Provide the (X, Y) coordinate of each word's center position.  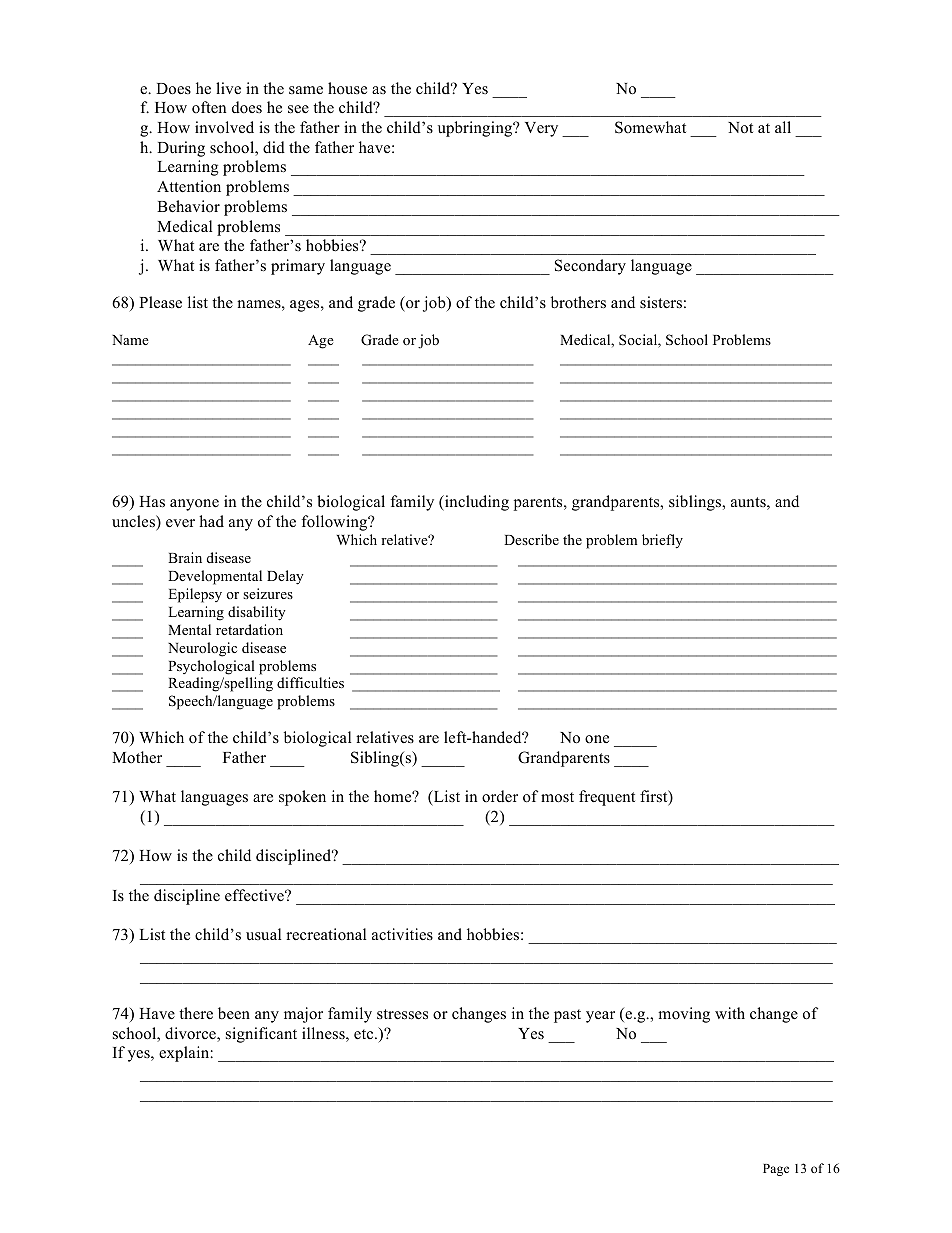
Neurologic (202, 649)
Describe (531, 539)
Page (776, 1170)
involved (224, 127)
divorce (191, 1034)
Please (160, 302)
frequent (607, 798)
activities (402, 934)
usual (263, 934)
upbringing (476, 129)
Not (740, 128)
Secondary (590, 267)
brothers (578, 302)
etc (365, 1034)
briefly (662, 541)
